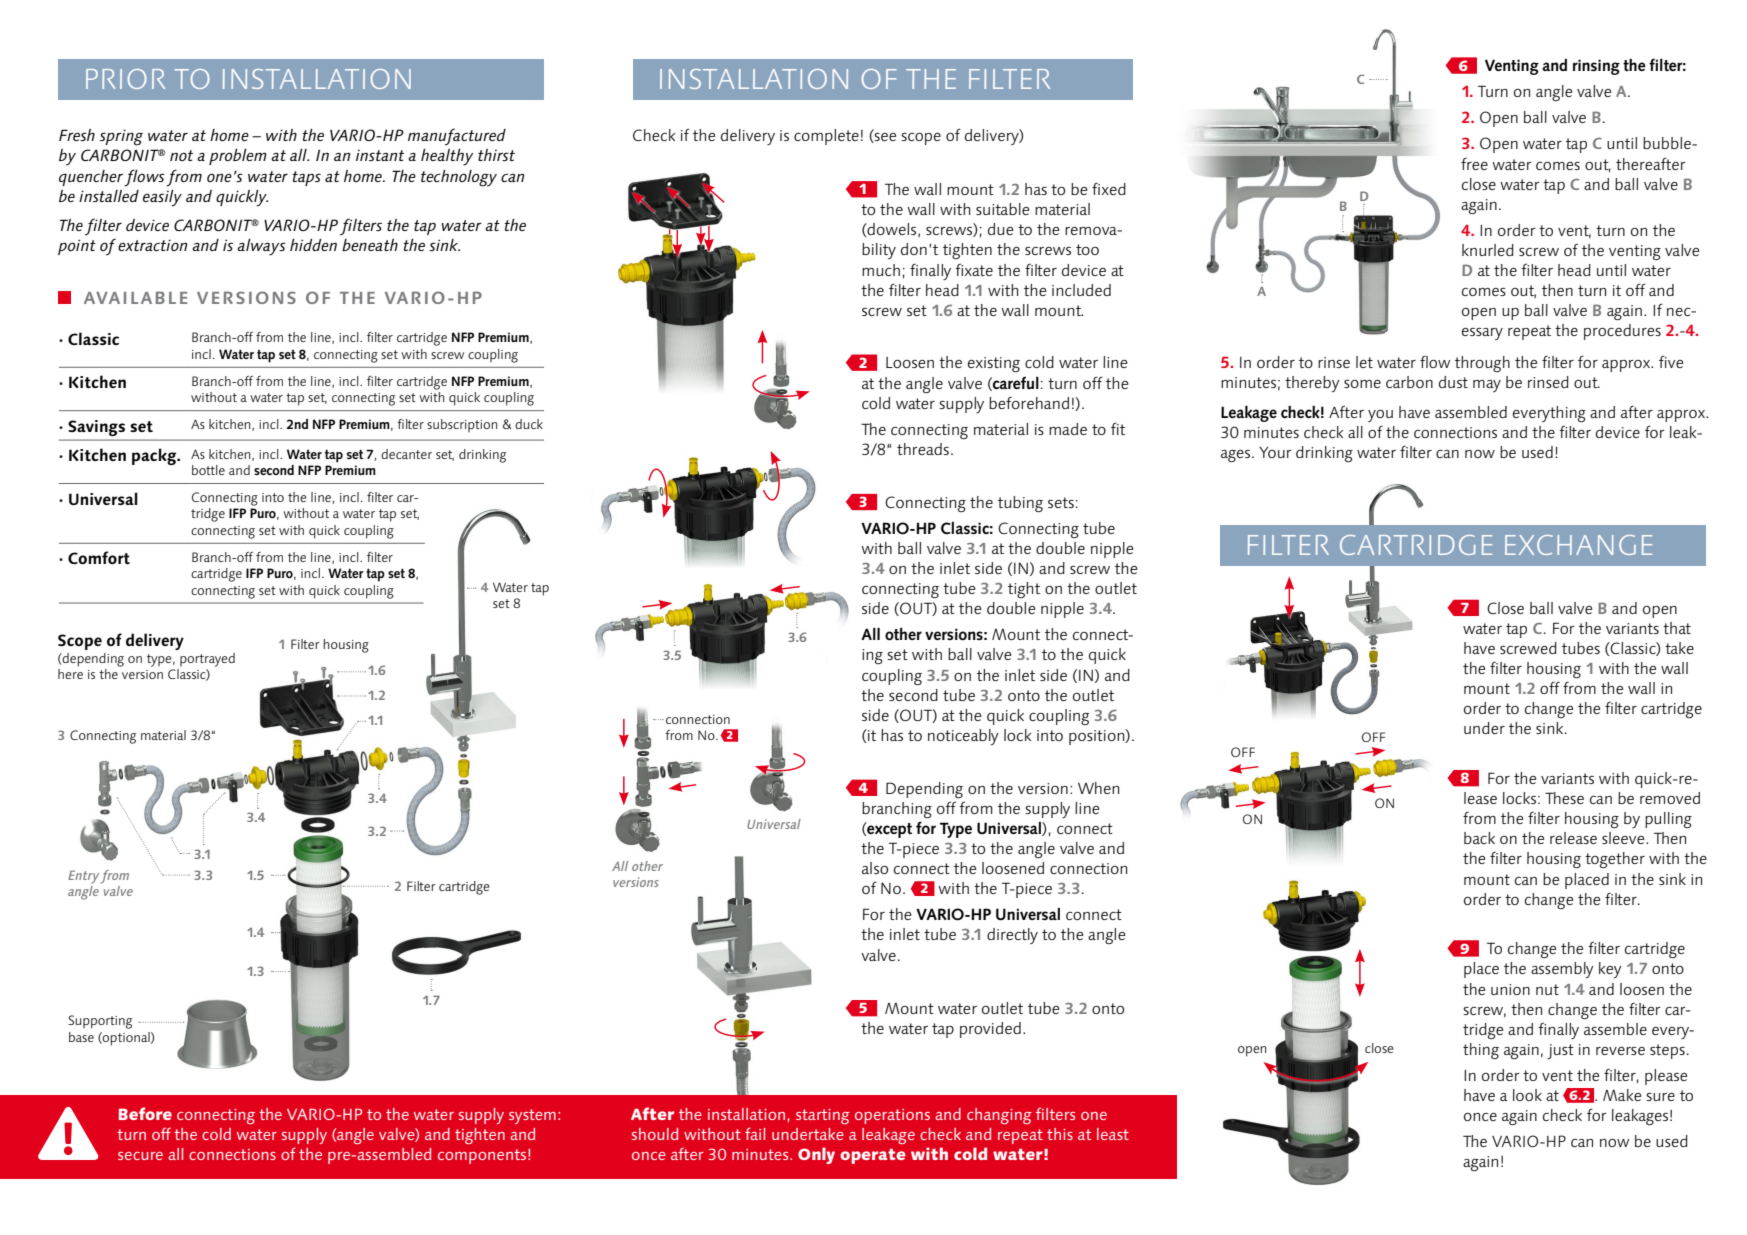 The width and height of the image is (1747, 1235). Describe the element at coordinates (1596, 67) in the image. I see `rinsing` at that location.
